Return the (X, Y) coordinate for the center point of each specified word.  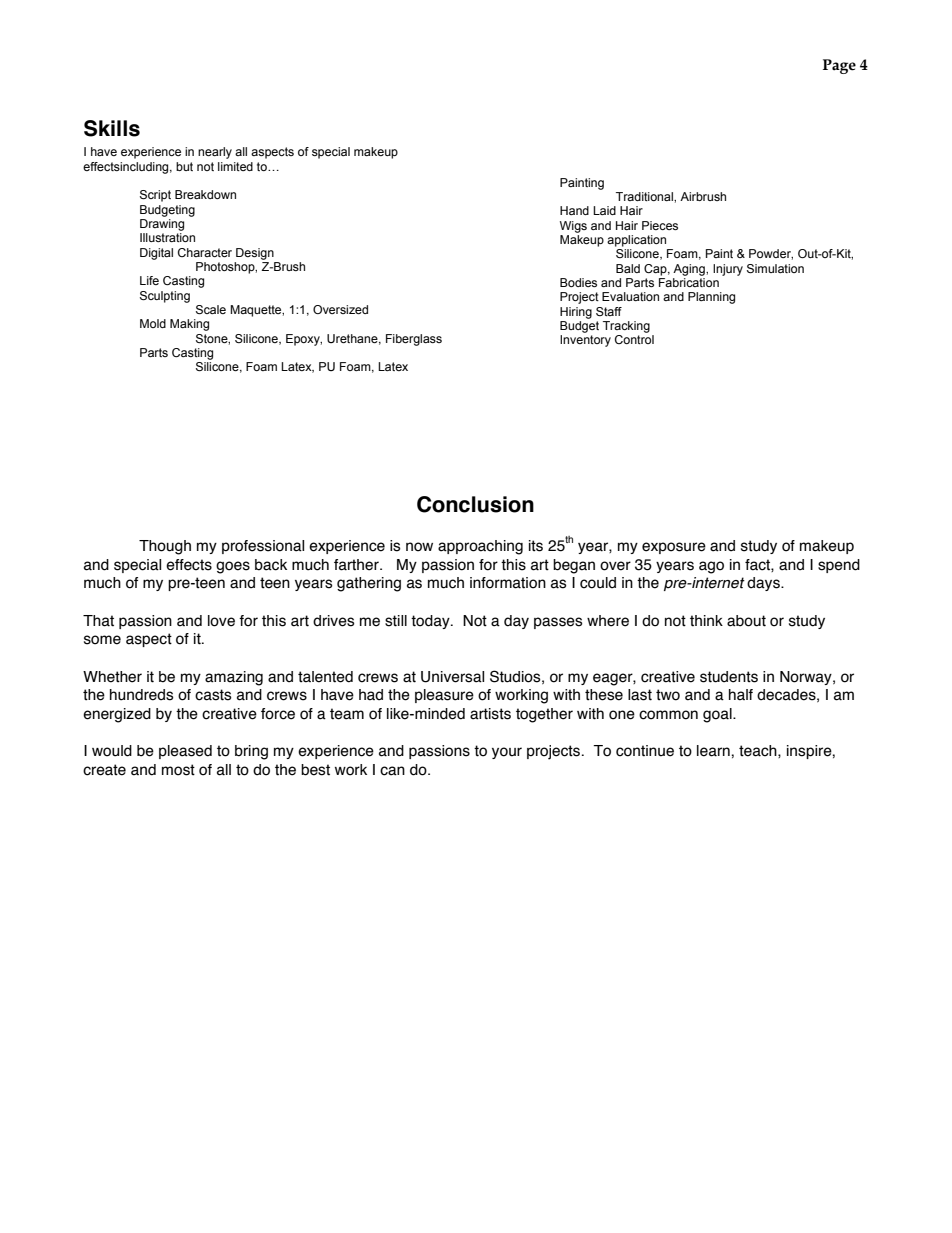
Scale (211, 310)
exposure (674, 548)
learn (714, 751)
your (507, 753)
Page (839, 66)
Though (165, 547)
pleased (185, 752)
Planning (711, 298)
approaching (480, 547)
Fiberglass (414, 340)
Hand (574, 210)
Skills (112, 128)
